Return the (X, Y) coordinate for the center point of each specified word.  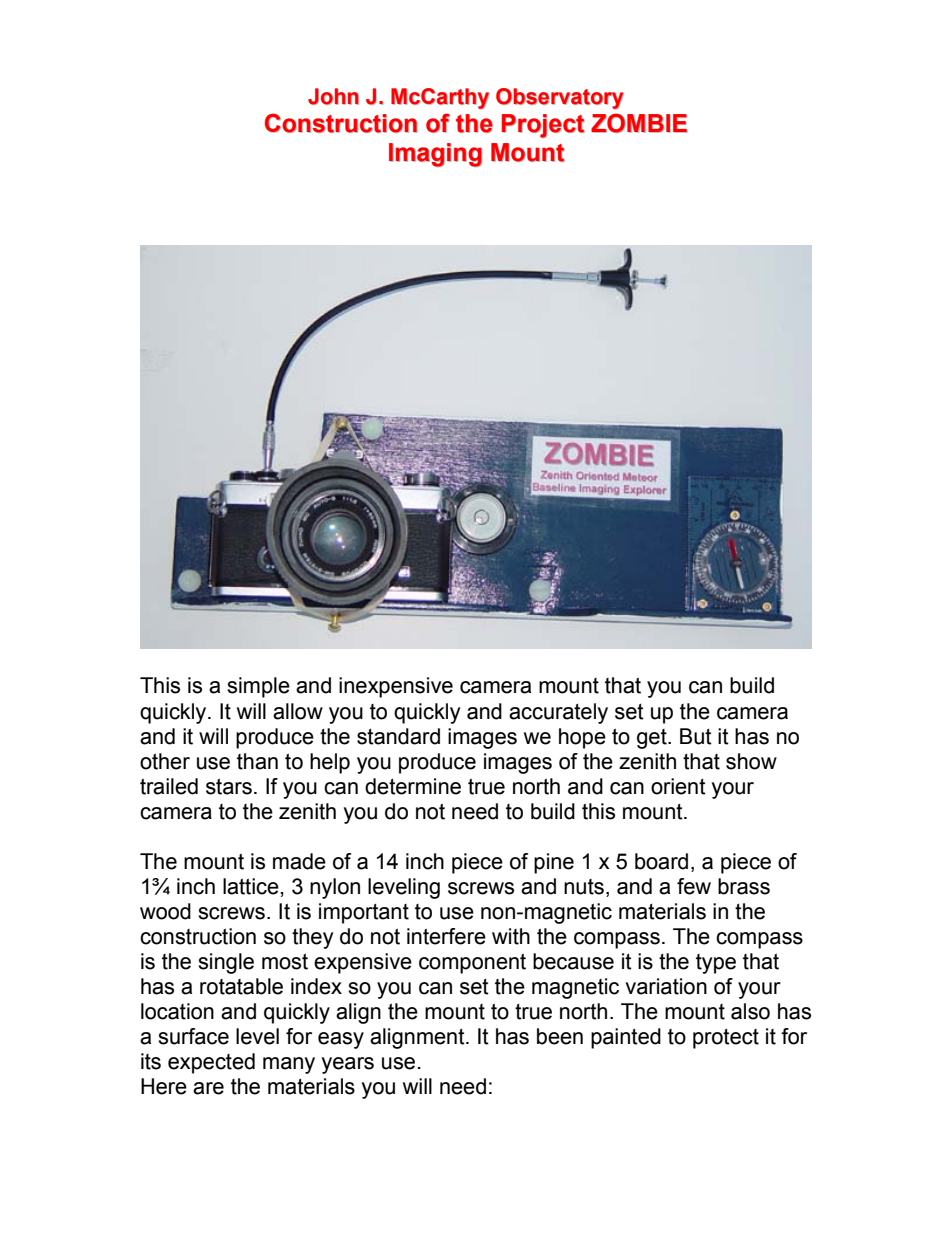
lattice (251, 886)
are (208, 1088)
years (348, 1065)
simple (258, 687)
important (364, 913)
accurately (558, 713)
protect (726, 1039)
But (696, 736)
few (694, 886)
